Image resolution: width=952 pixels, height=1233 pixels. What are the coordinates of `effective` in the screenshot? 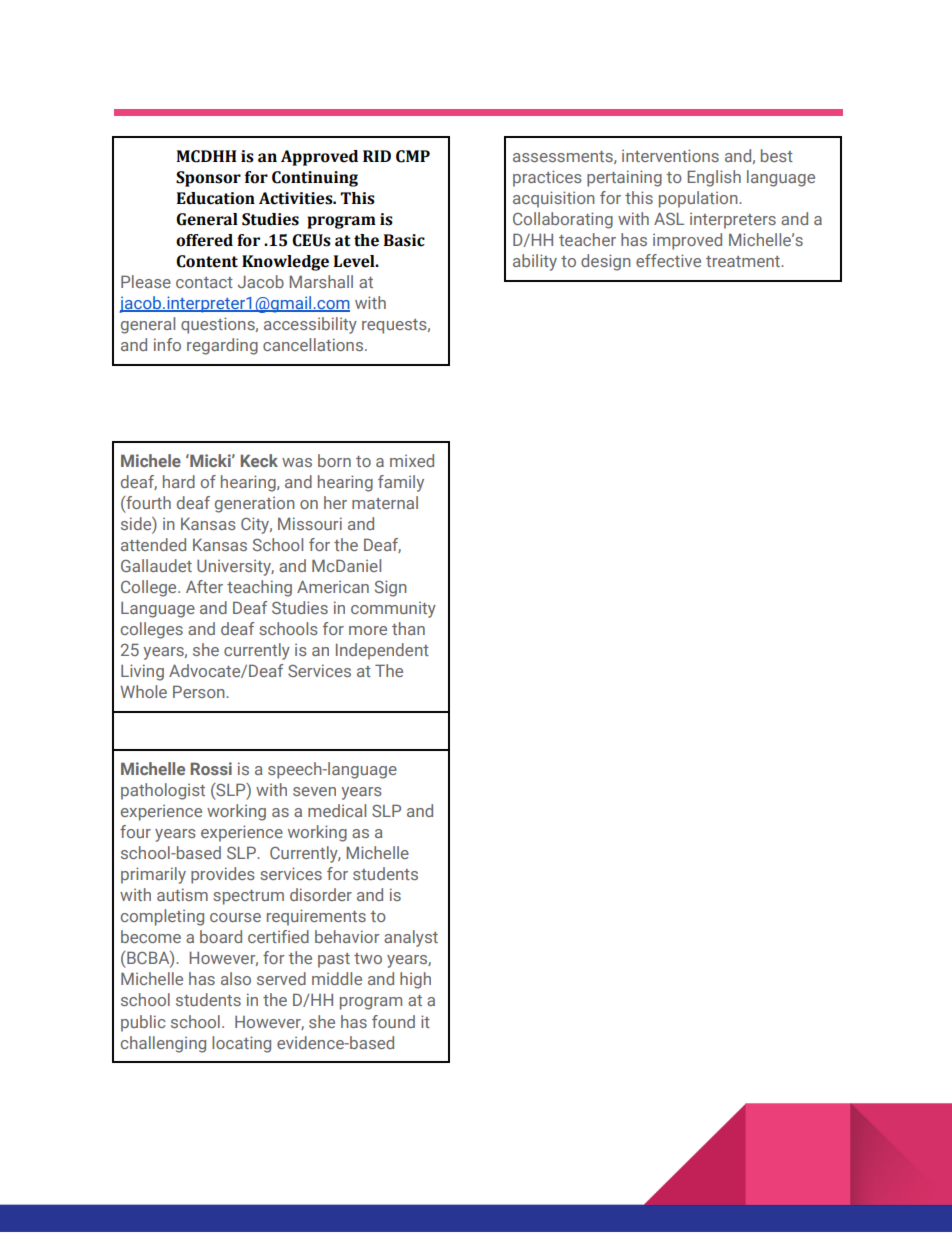 It's located at (668, 260).
